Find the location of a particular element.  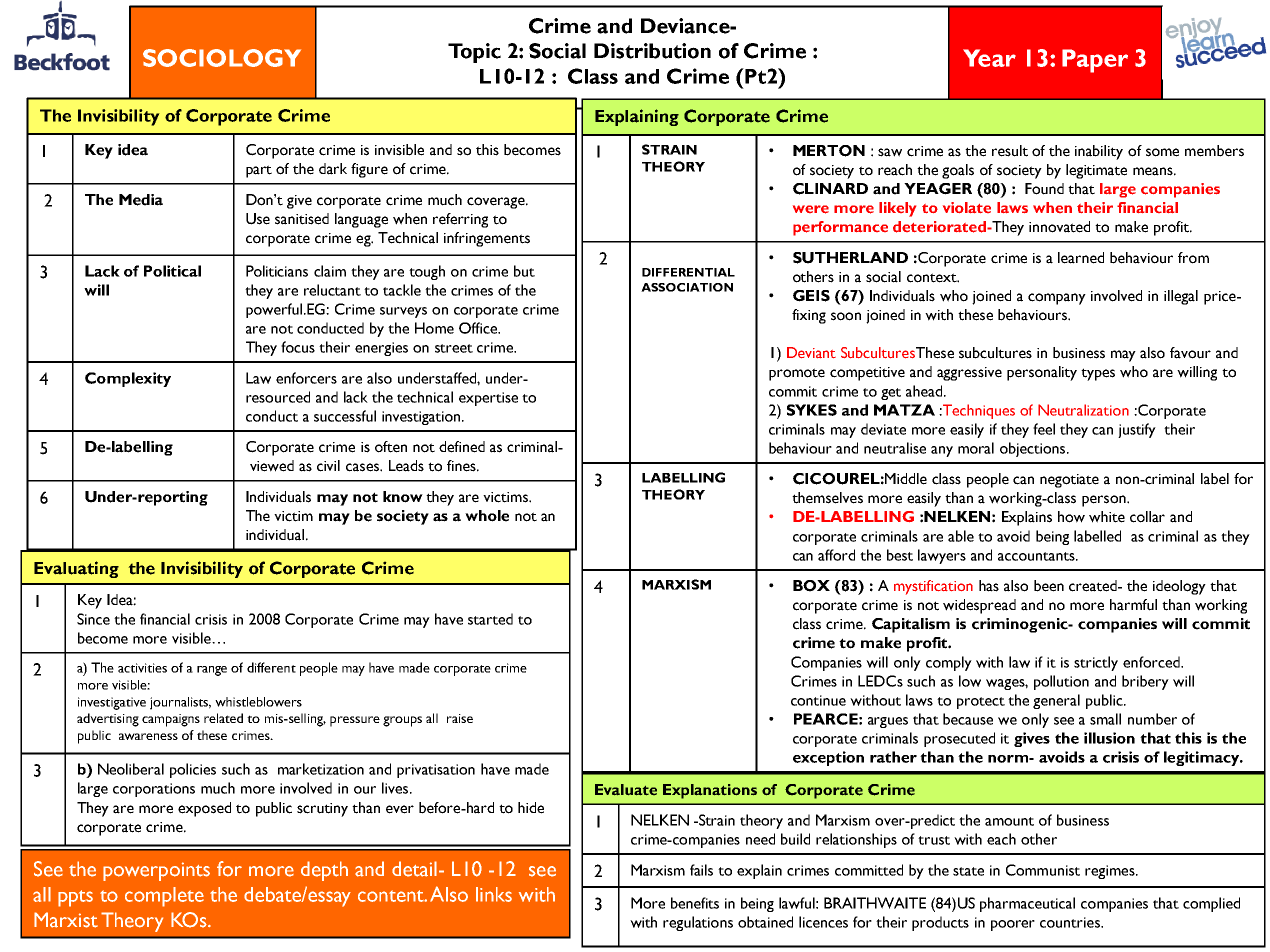

benefits is located at coordinates (695, 903).
